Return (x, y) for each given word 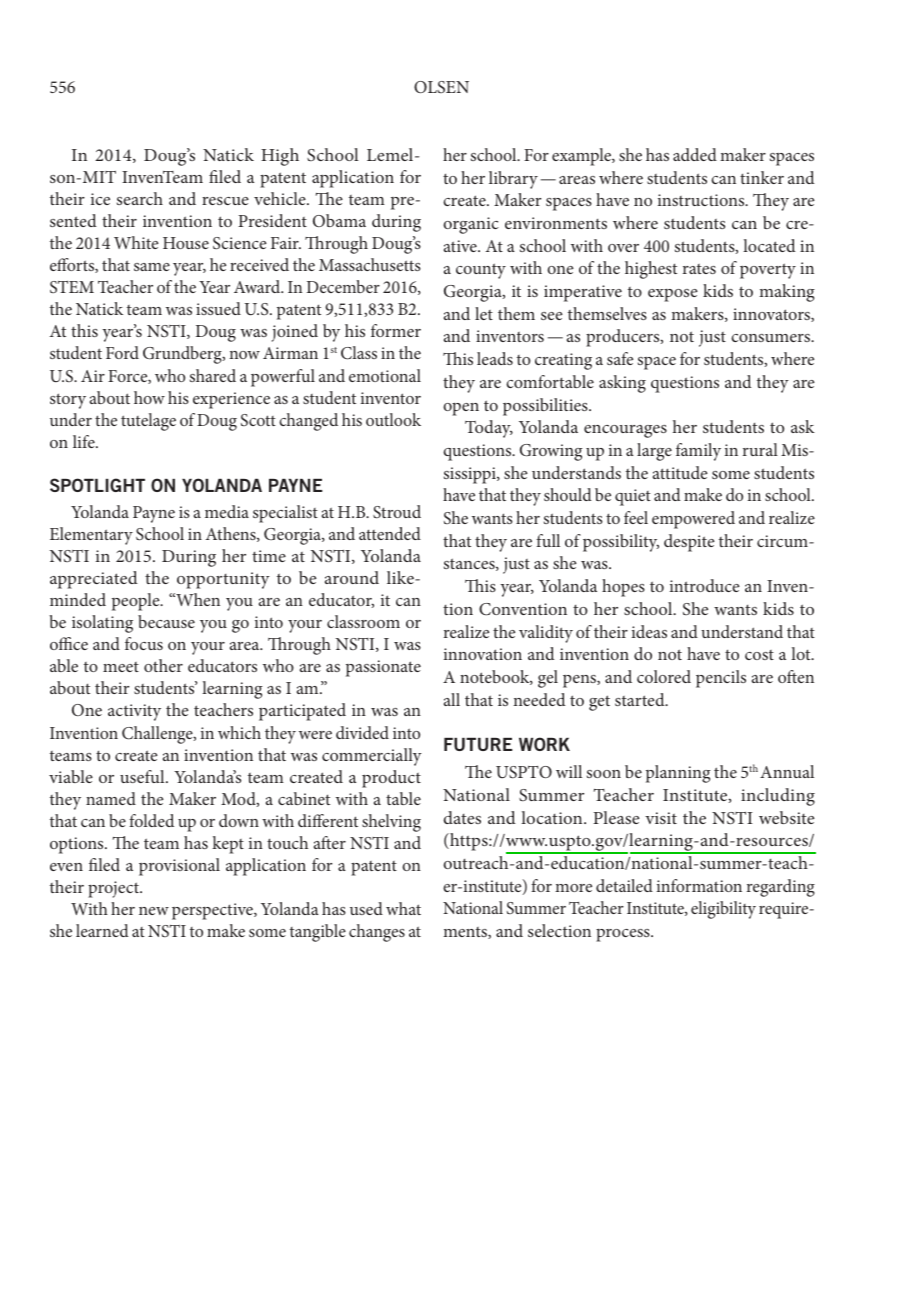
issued (218, 308)
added (695, 154)
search (140, 198)
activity (134, 712)
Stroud (397, 512)
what (403, 908)
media (227, 511)
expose (673, 295)
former (396, 330)
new (154, 911)
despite (689, 543)
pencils (721, 679)
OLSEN (441, 87)
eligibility (723, 910)
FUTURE (478, 744)
